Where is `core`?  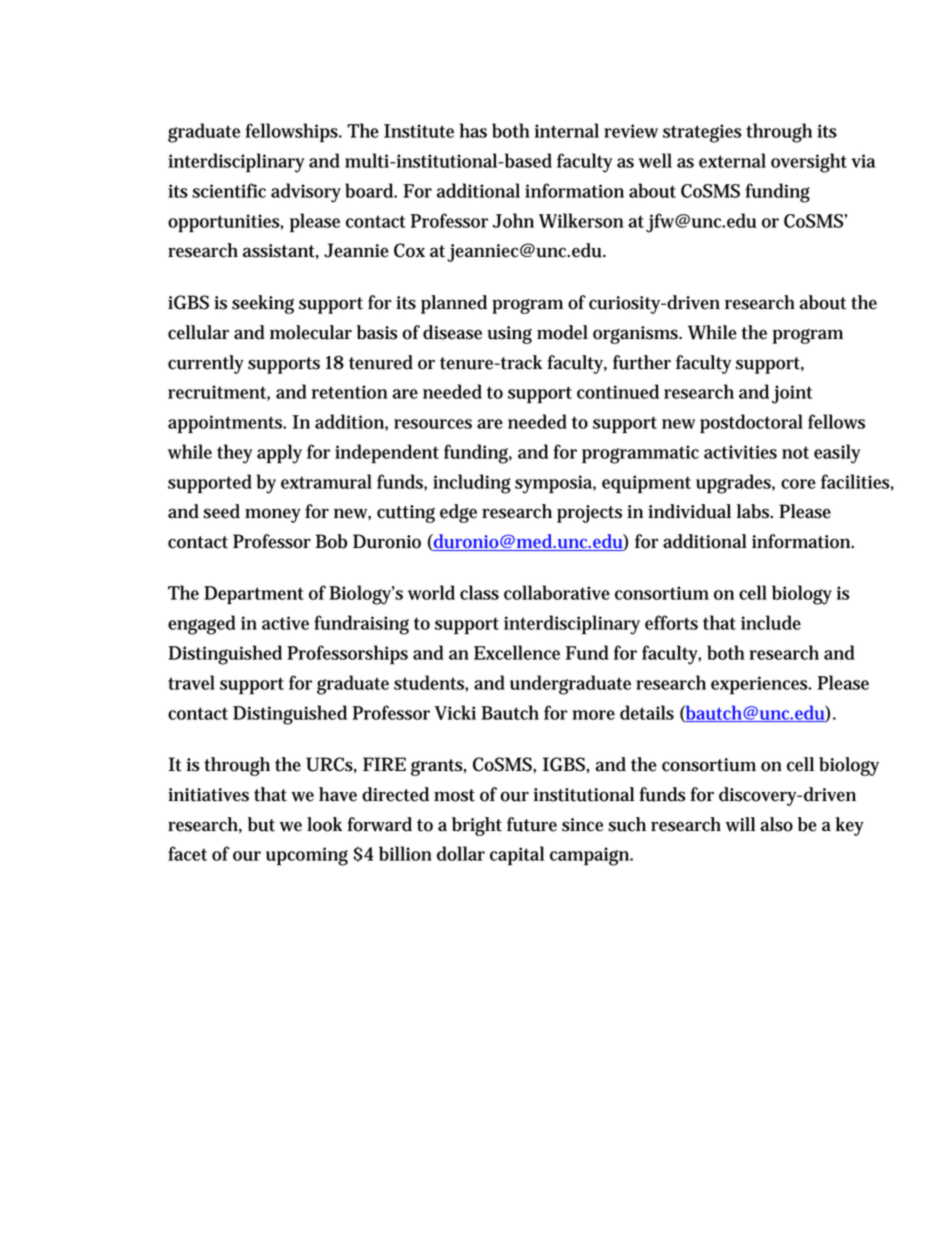
core is located at coordinates (798, 484).
